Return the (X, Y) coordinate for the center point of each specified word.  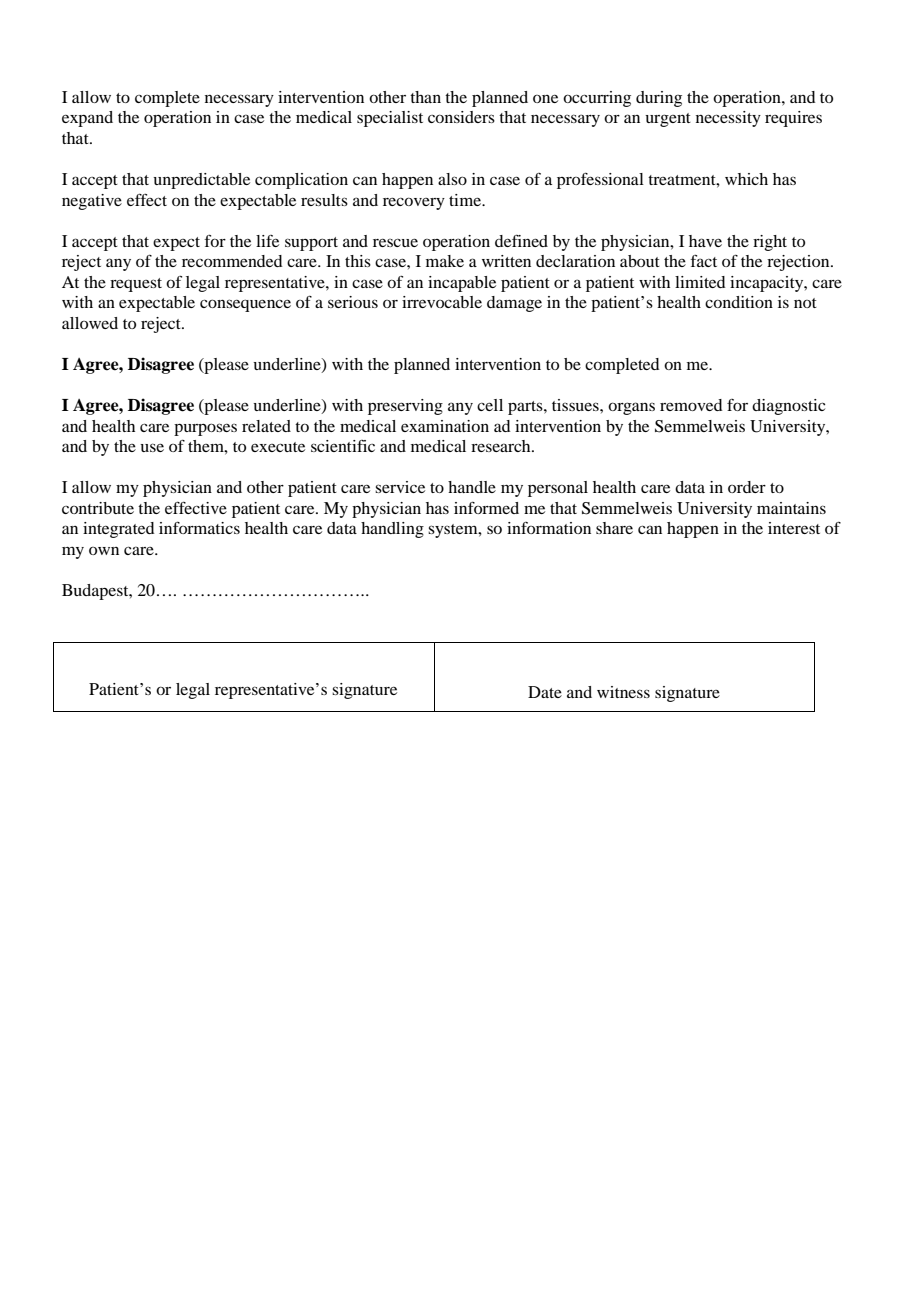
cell (490, 405)
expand (87, 119)
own (104, 551)
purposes (205, 429)
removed (691, 405)
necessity (728, 119)
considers (461, 117)
